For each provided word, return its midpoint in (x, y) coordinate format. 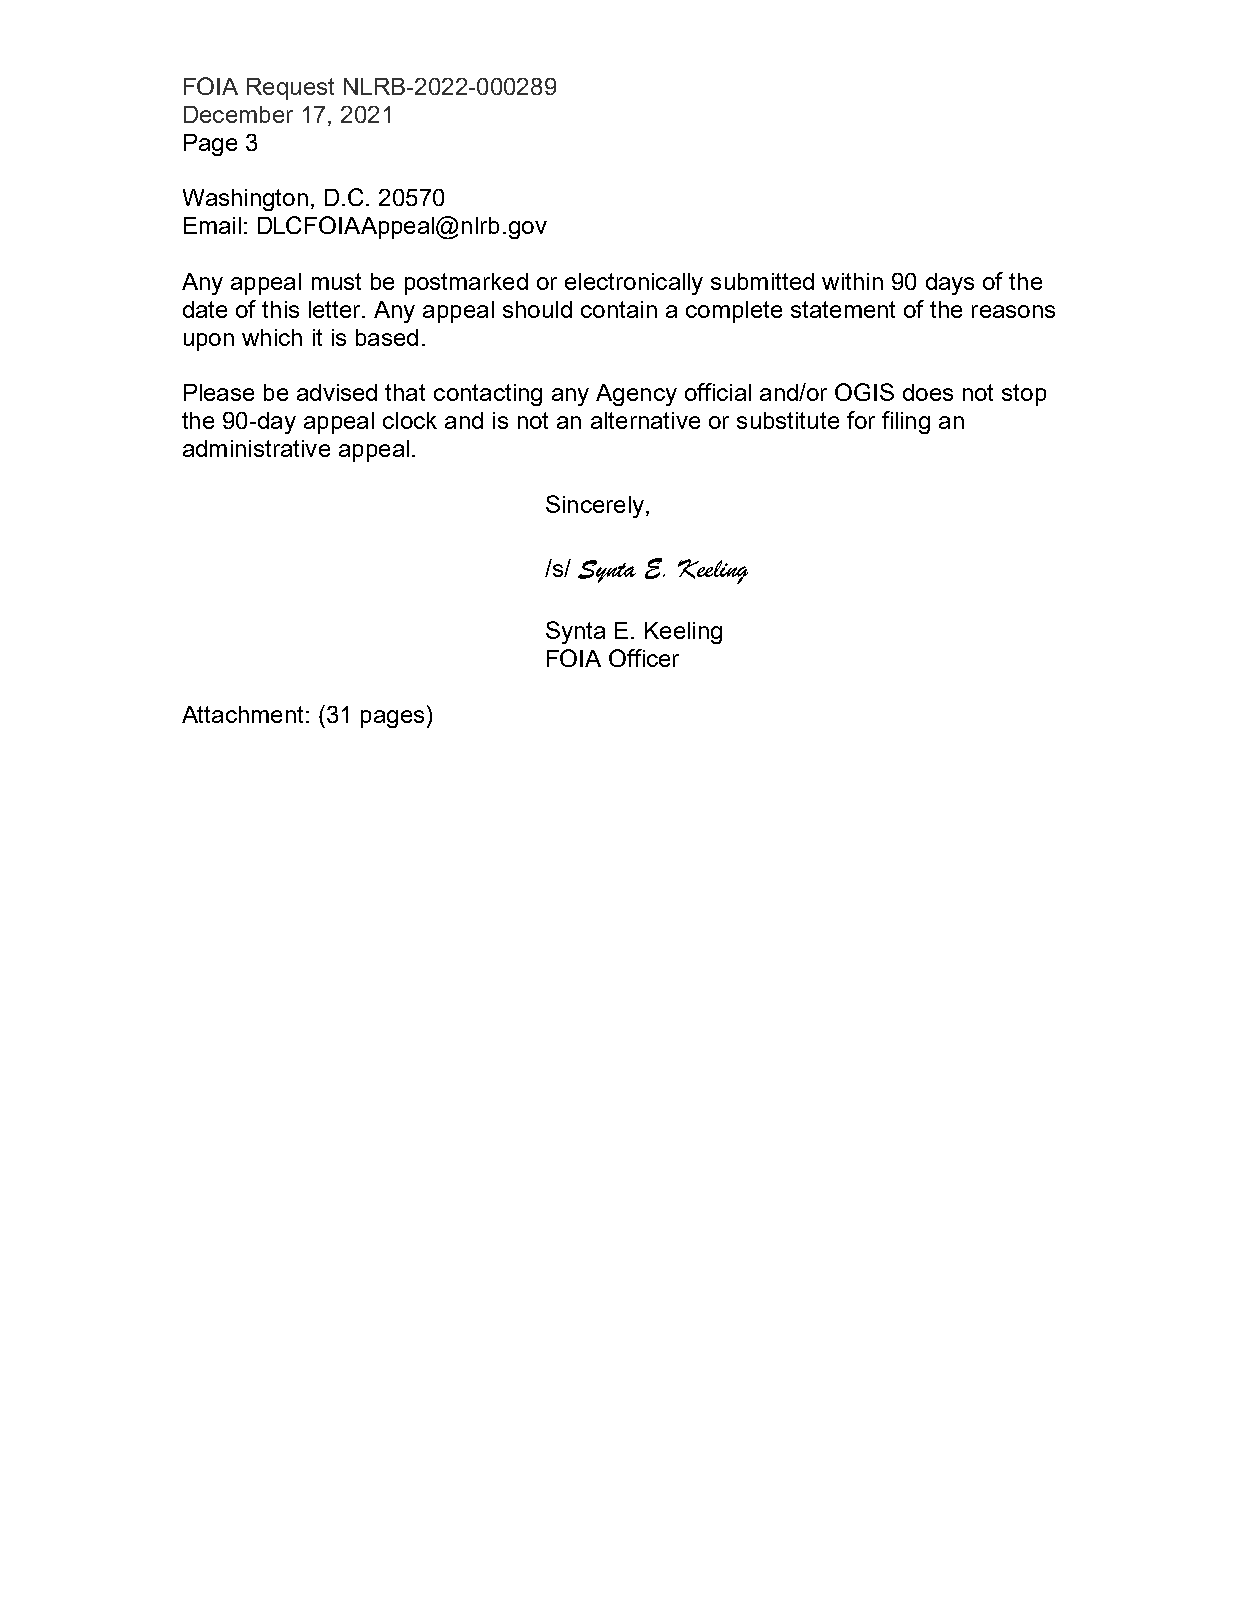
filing (906, 422)
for (861, 420)
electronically (634, 284)
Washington (245, 200)
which (272, 337)
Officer (644, 658)
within (852, 281)
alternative (645, 420)
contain (619, 309)
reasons (1013, 311)
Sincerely (596, 506)
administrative (256, 448)
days (950, 284)
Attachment (242, 714)
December (238, 114)
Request (290, 89)
